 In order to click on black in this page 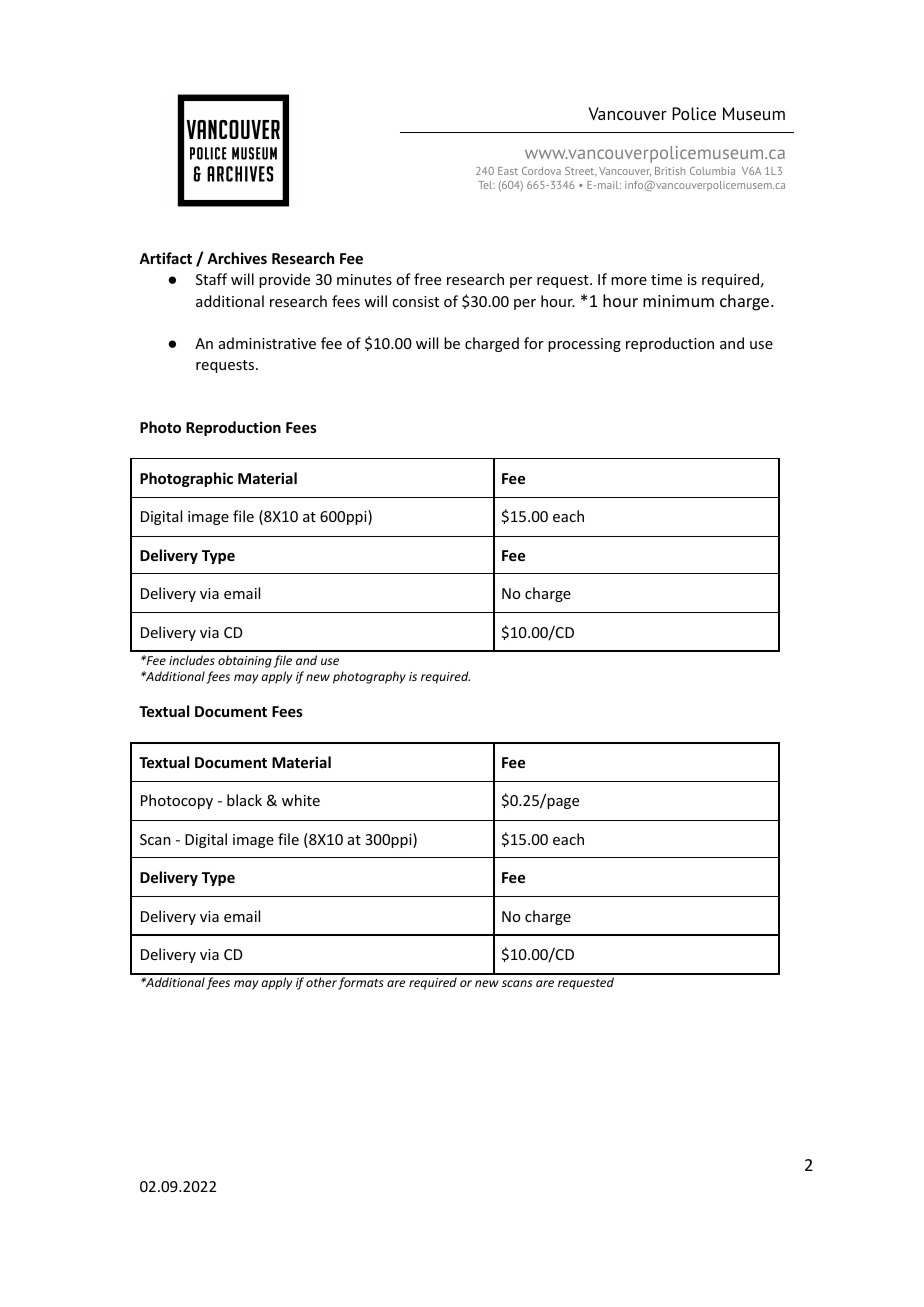, I will do `click(244, 800)`.
